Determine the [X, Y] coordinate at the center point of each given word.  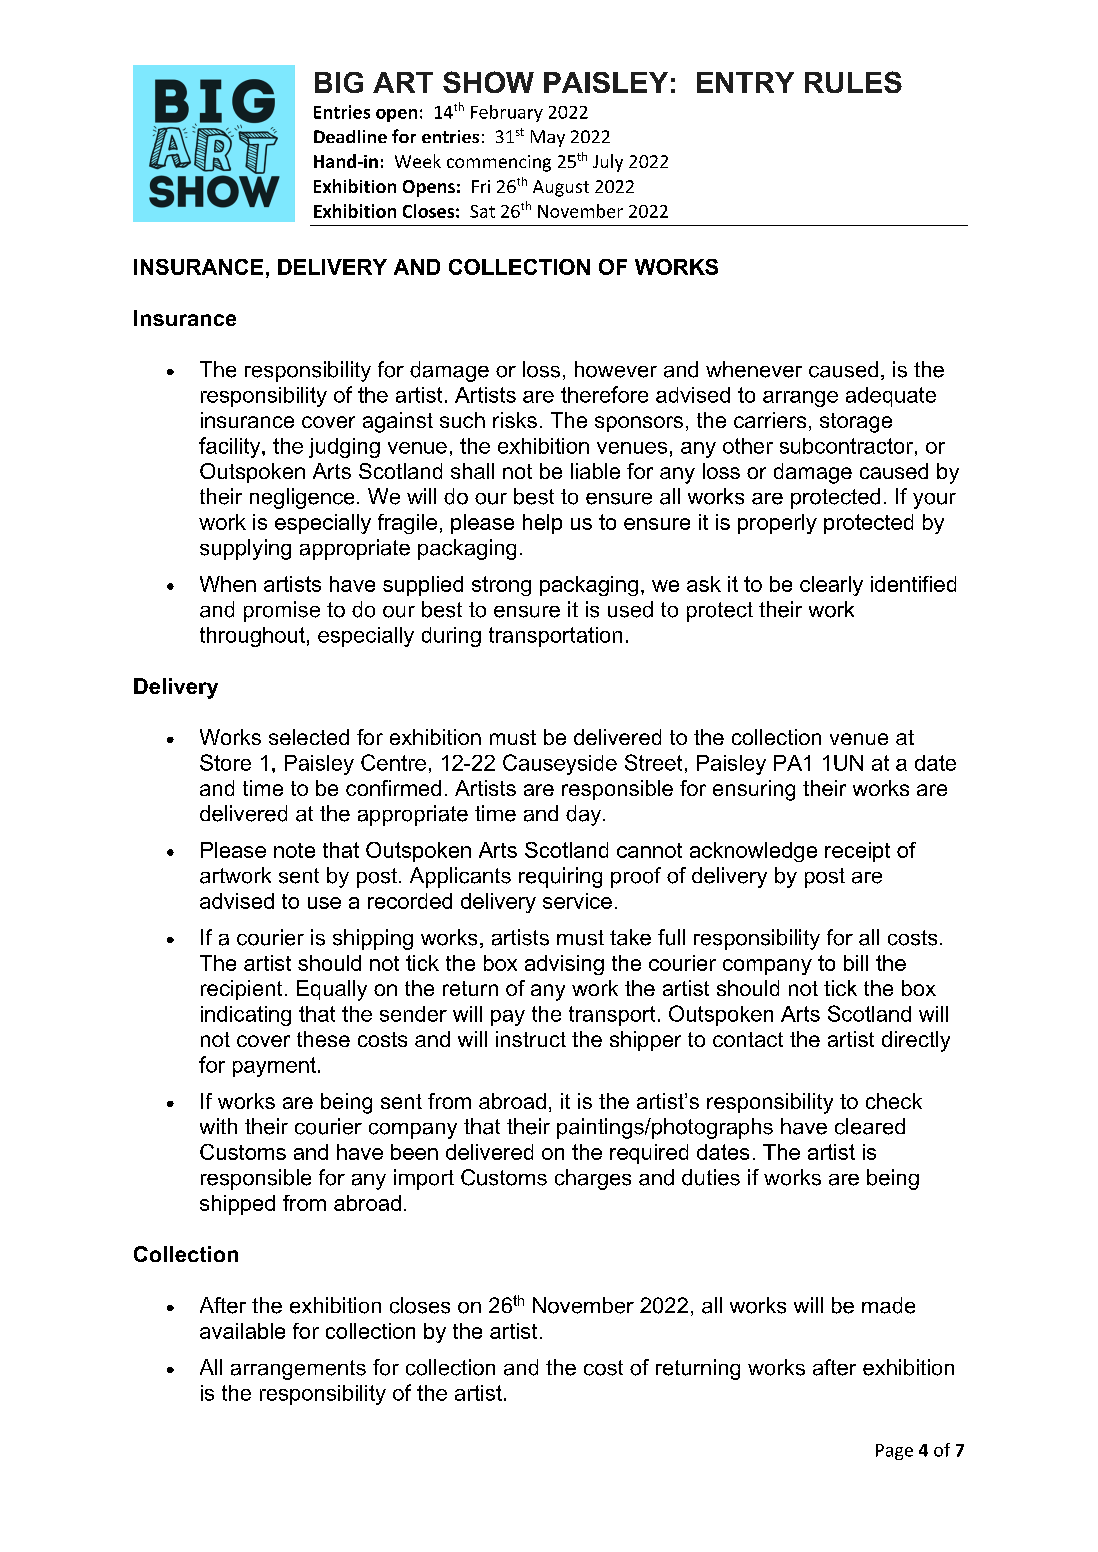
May [548, 138]
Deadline [350, 136]
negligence [302, 498]
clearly [831, 586]
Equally [332, 990]
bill [856, 963]
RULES [853, 82]
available [242, 1331]
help [542, 524]
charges [593, 1179]
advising [564, 965]
